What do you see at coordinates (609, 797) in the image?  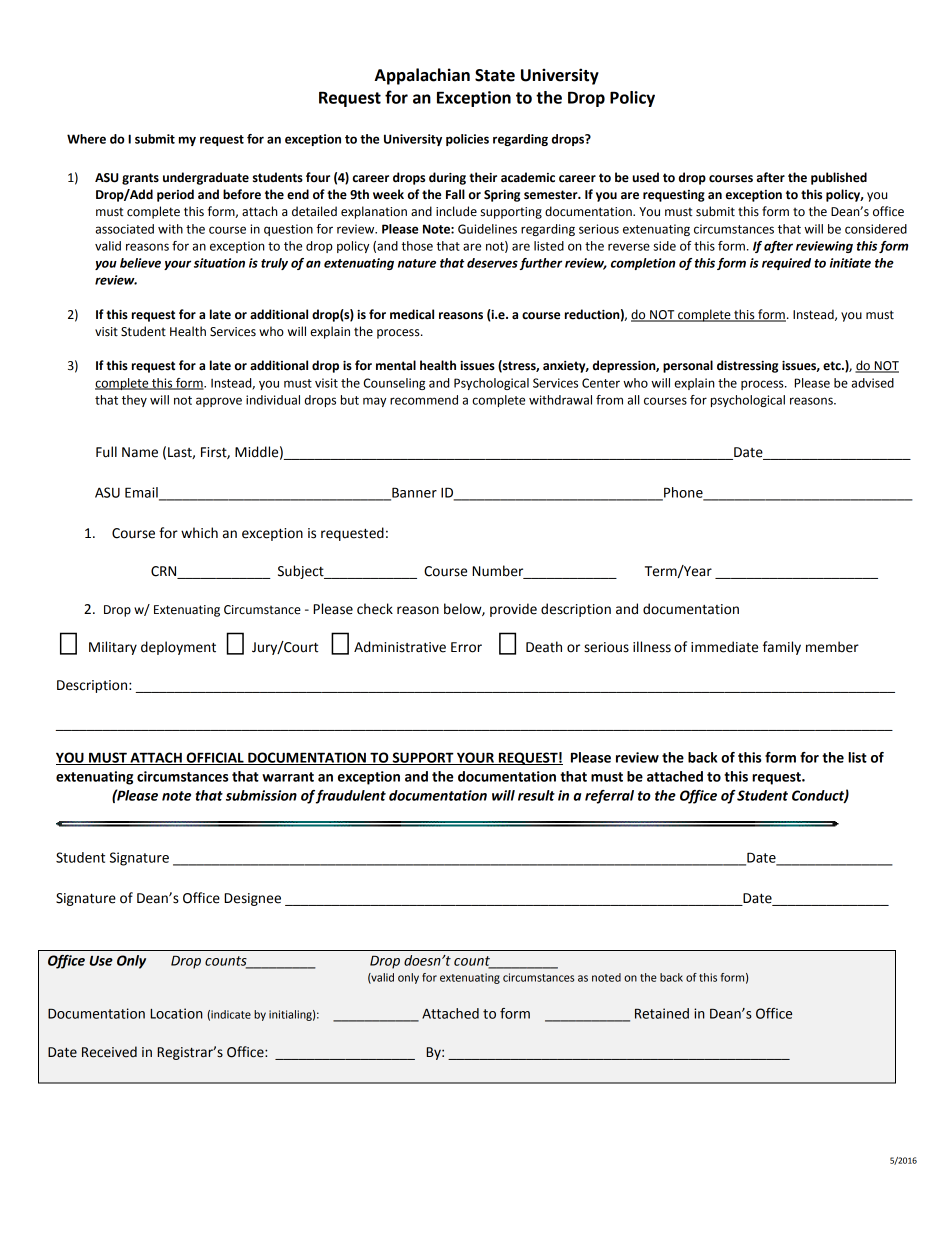 I see `referral` at bounding box center [609, 797].
